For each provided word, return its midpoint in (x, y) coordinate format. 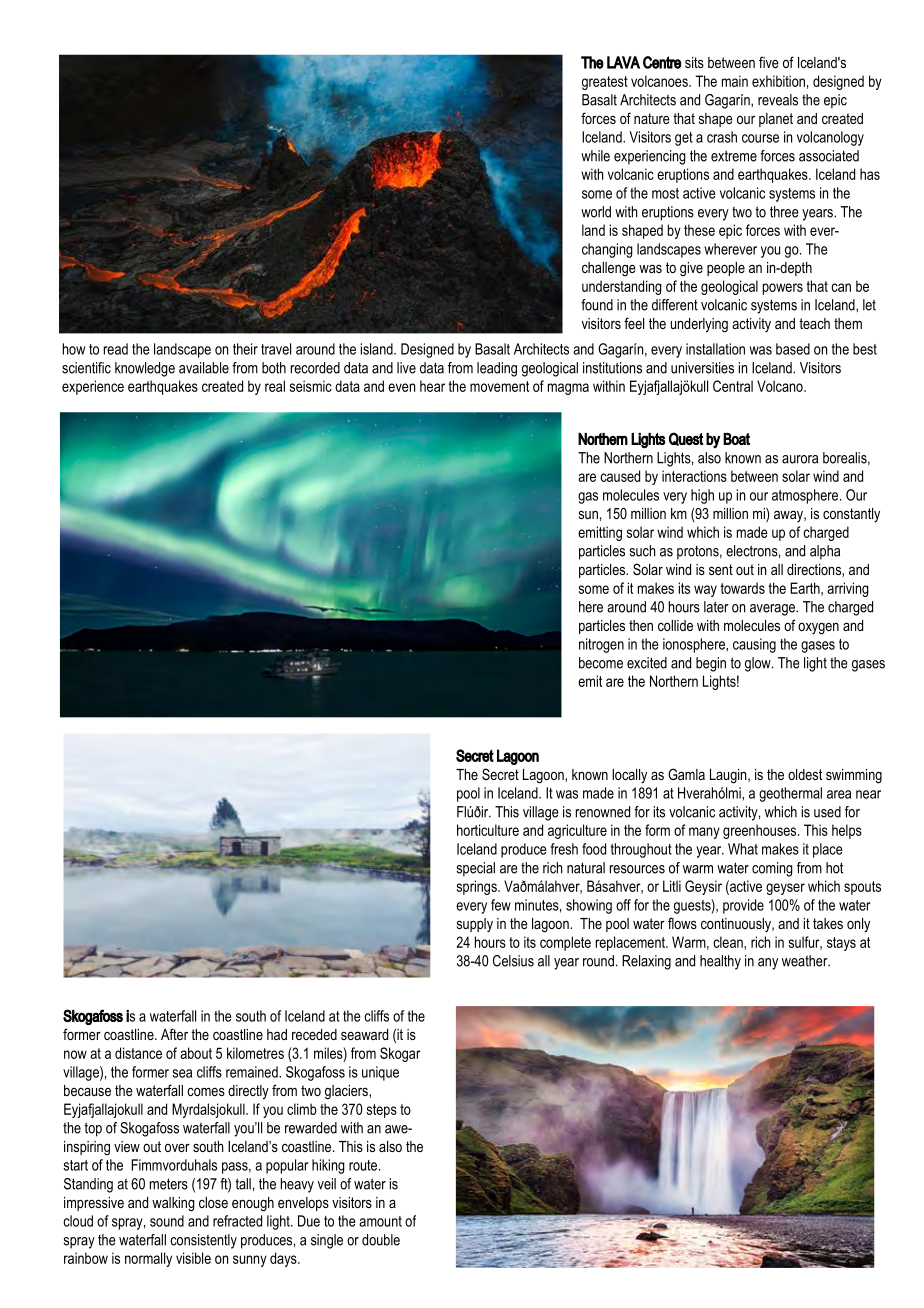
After (174, 1034)
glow (759, 664)
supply (475, 925)
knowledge (145, 369)
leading (497, 369)
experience (93, 387)
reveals (778, 100)
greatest (605, 83)
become (601, 663)
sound (167, 1221)
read (116, 349)
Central (733, 386)
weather (806, 961)
